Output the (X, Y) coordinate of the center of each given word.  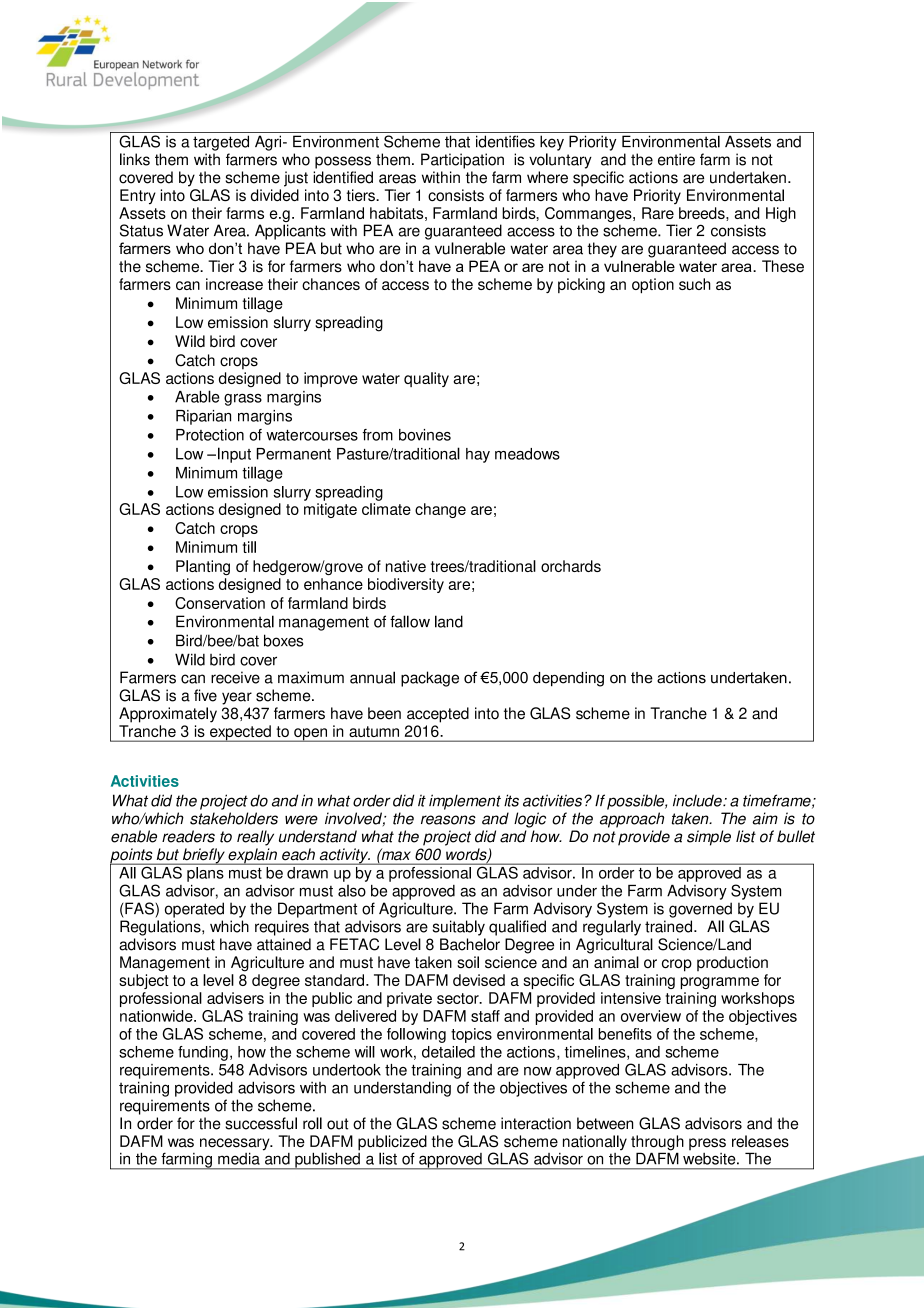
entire (676, 159)
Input (233, 455)
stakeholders (234, 818)
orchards (571, 566)
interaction (536, 1123)
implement (465, 802)
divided (275, 195)
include (698, 800)
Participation (462, 161)
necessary (236, 1145)
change (440, 510)
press (707, 1144)
